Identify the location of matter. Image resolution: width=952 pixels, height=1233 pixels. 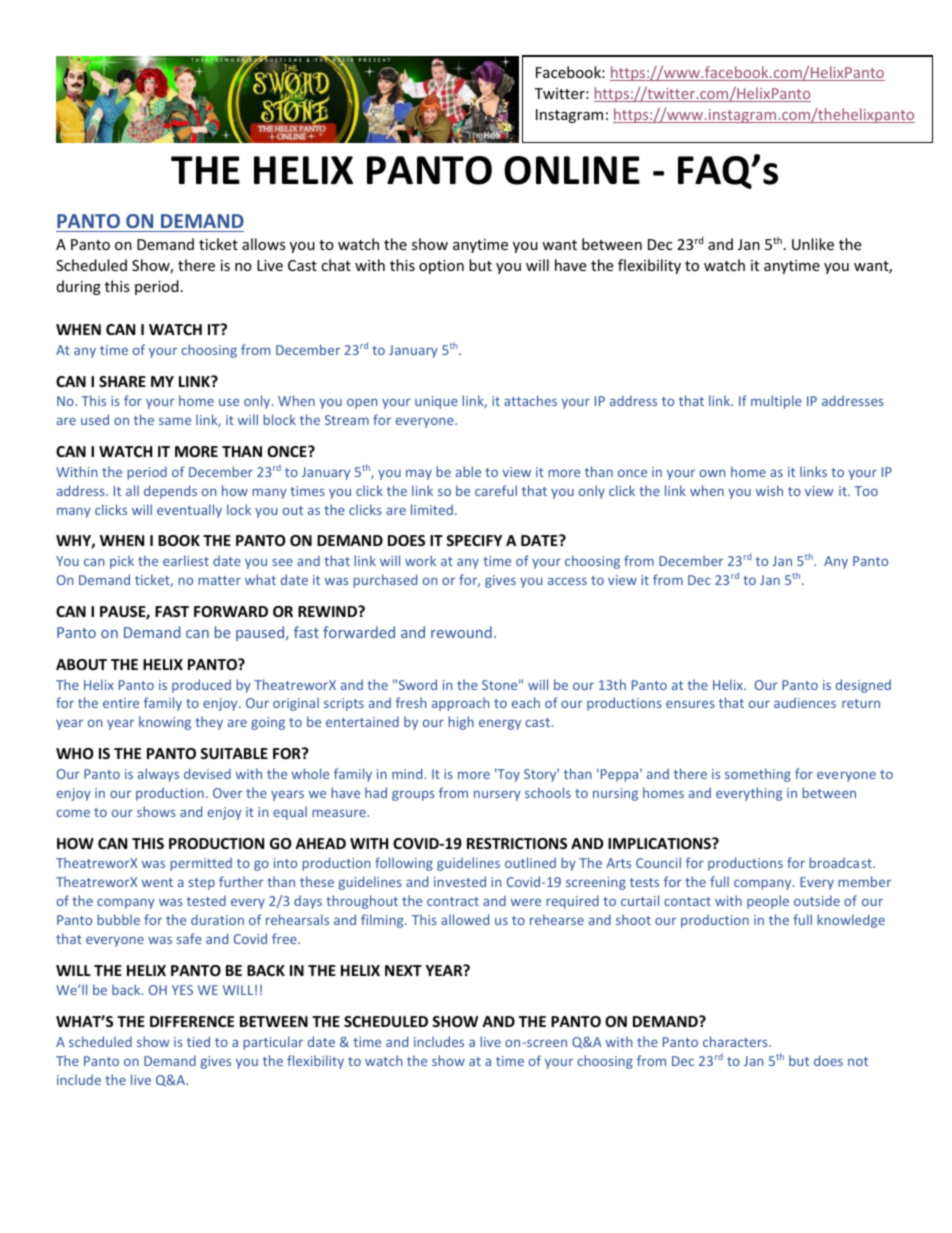
(219, 580).
